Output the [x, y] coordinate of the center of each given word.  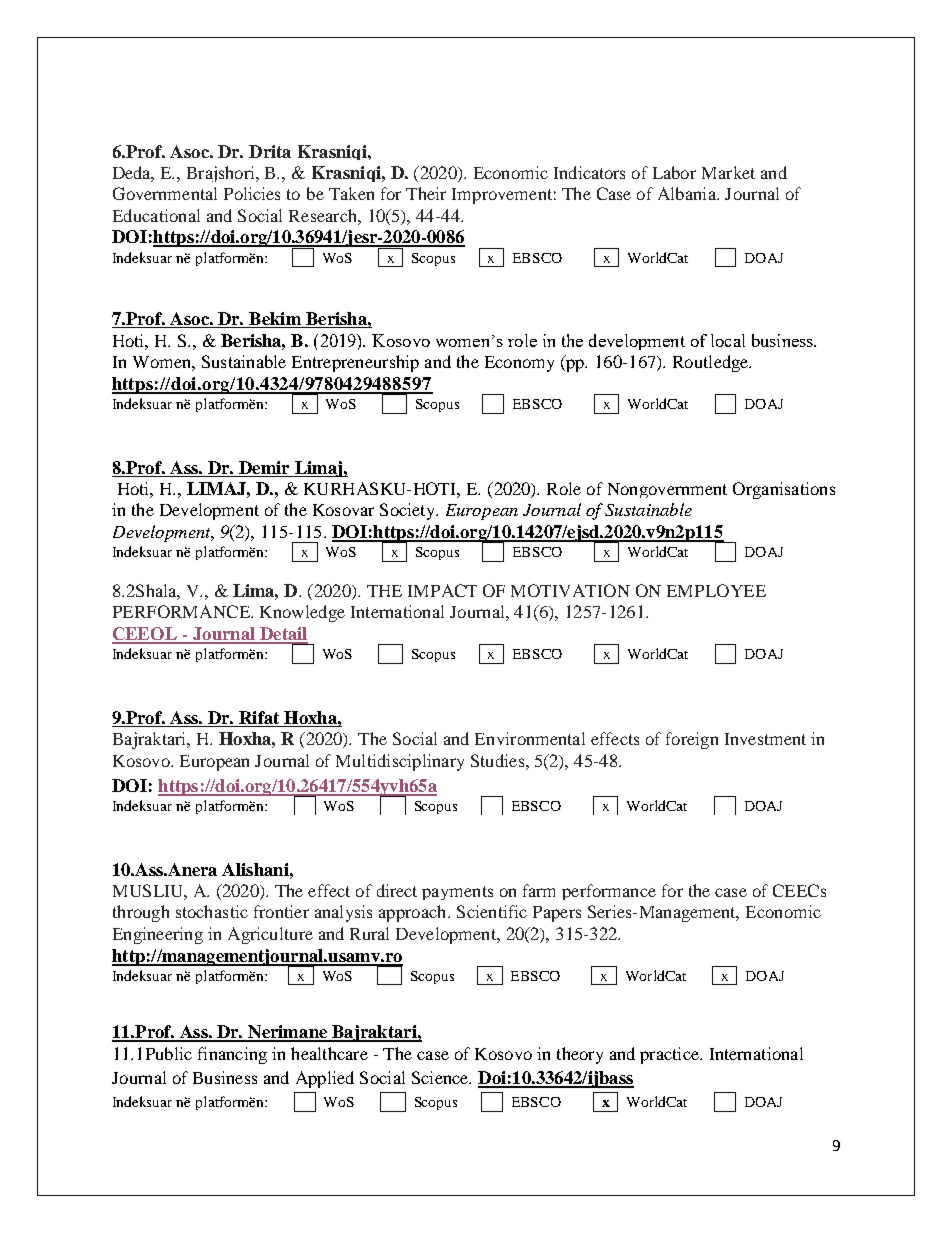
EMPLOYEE [716, 590]
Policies [252, 193]
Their [426, 193]
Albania [688, 193]
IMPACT [442, 590]
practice [670, 1055]
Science [441, 1077]
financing [232, 1055]
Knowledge [302, 613]
